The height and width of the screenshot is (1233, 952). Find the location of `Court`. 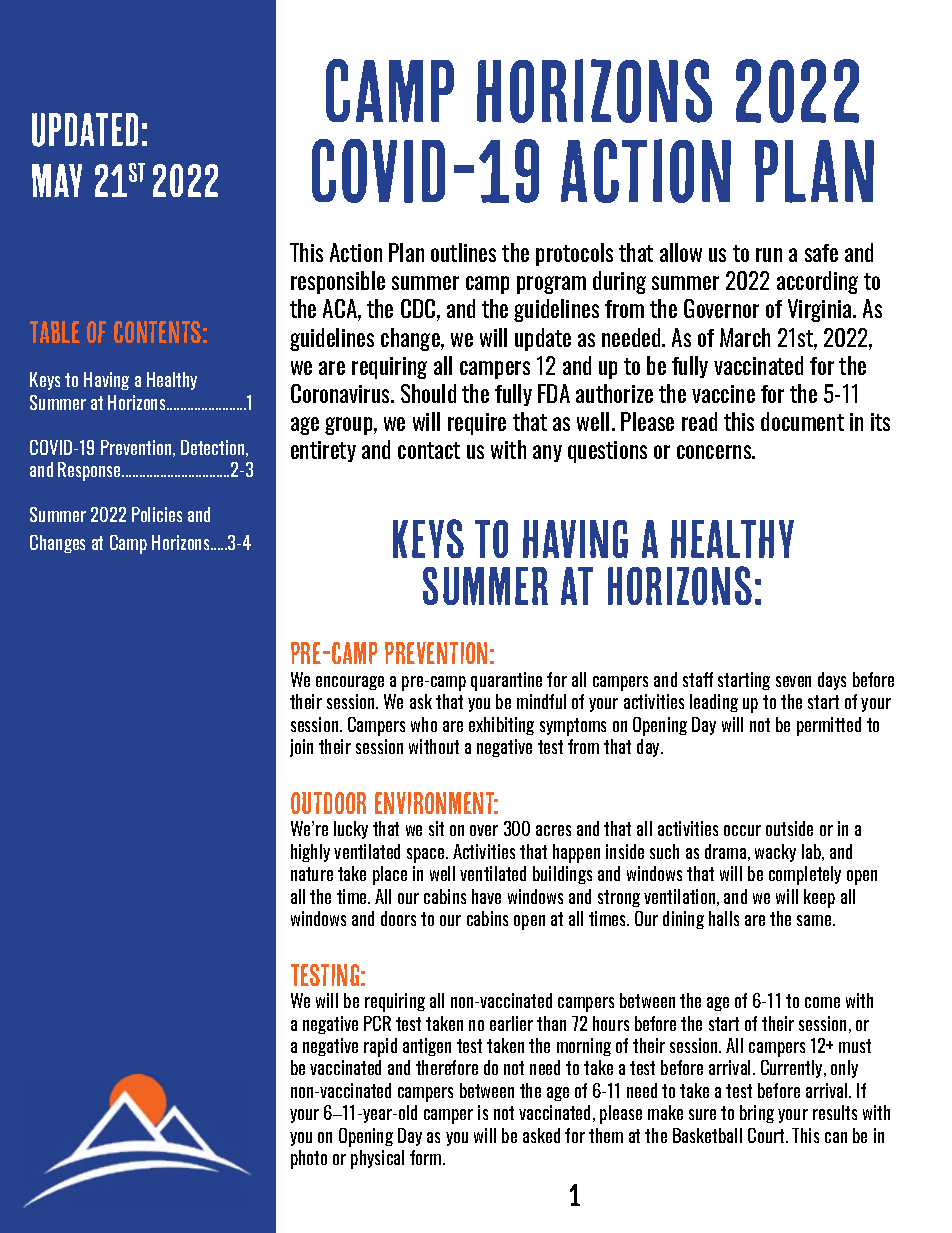

Court is located at coordinates (767, 1135).
